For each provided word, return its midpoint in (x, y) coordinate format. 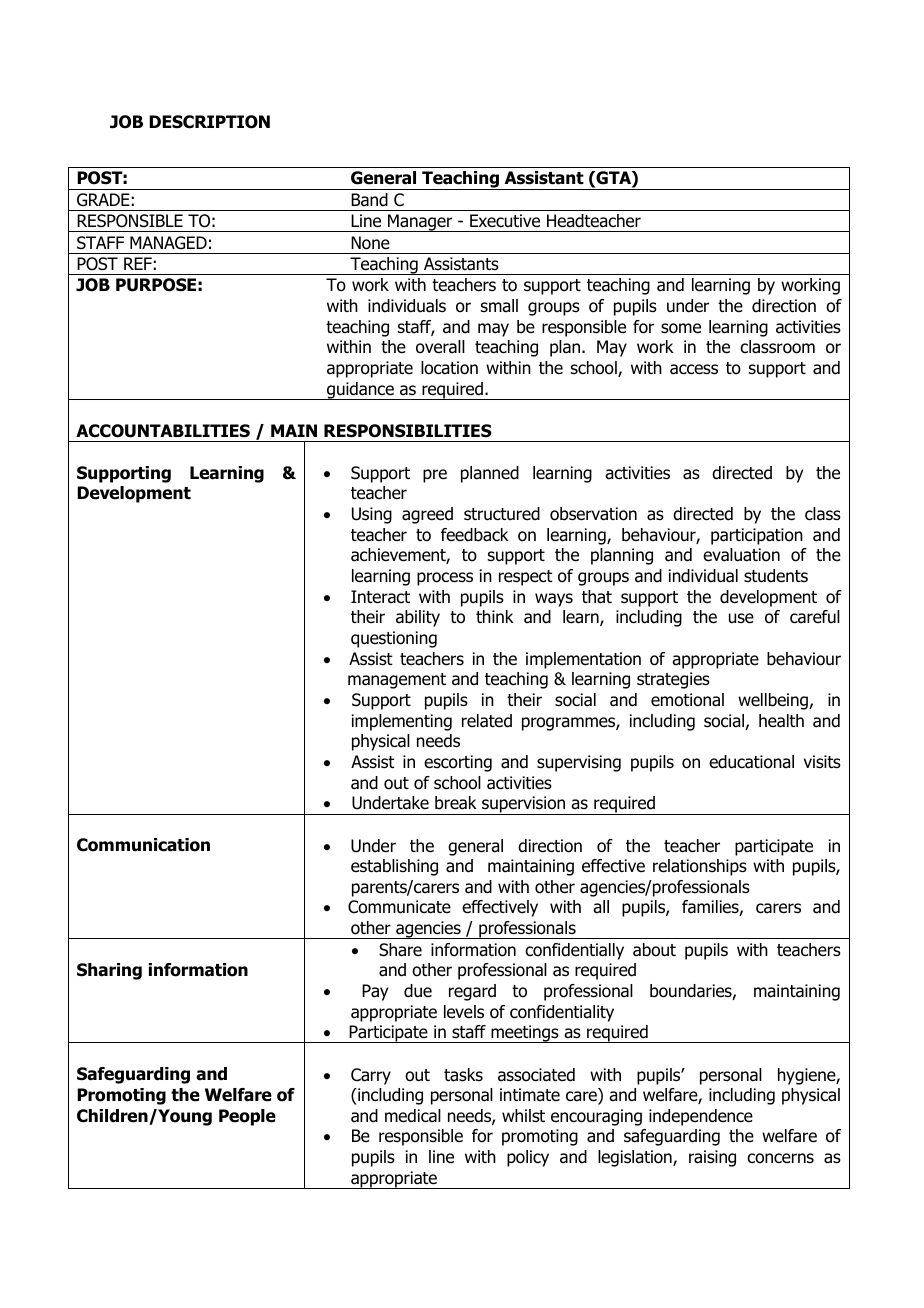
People (247, 1117)
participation (757, 536)
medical (413, 1116)
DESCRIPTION (209, 122)
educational (751, 762)
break (456, 803)
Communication (143, 845)
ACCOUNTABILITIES (163, 431)
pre (435, 476)
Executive (505, 221)
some (681, 328)
